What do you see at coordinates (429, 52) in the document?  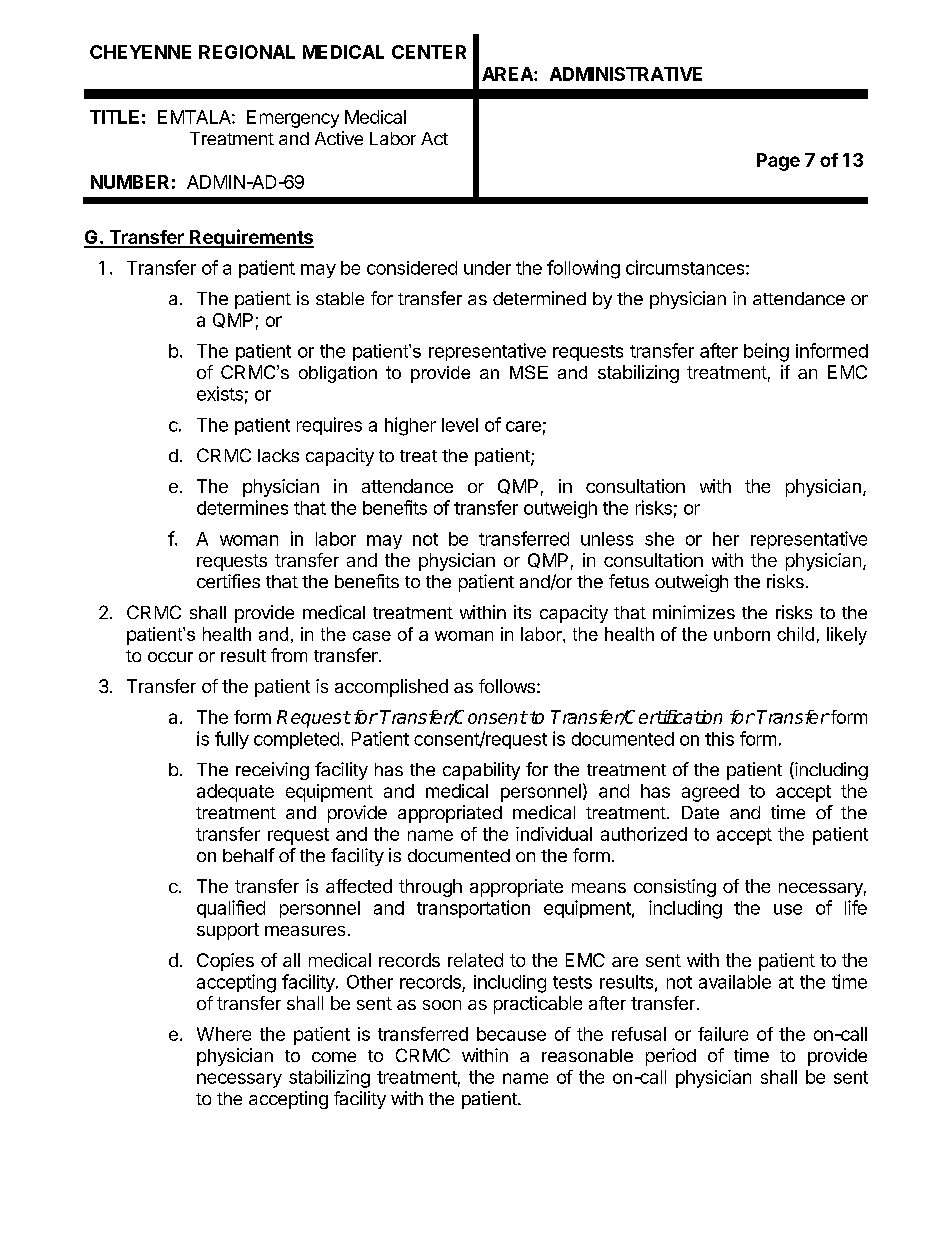 I see `CENTER` at bounding box center [429, 52].
